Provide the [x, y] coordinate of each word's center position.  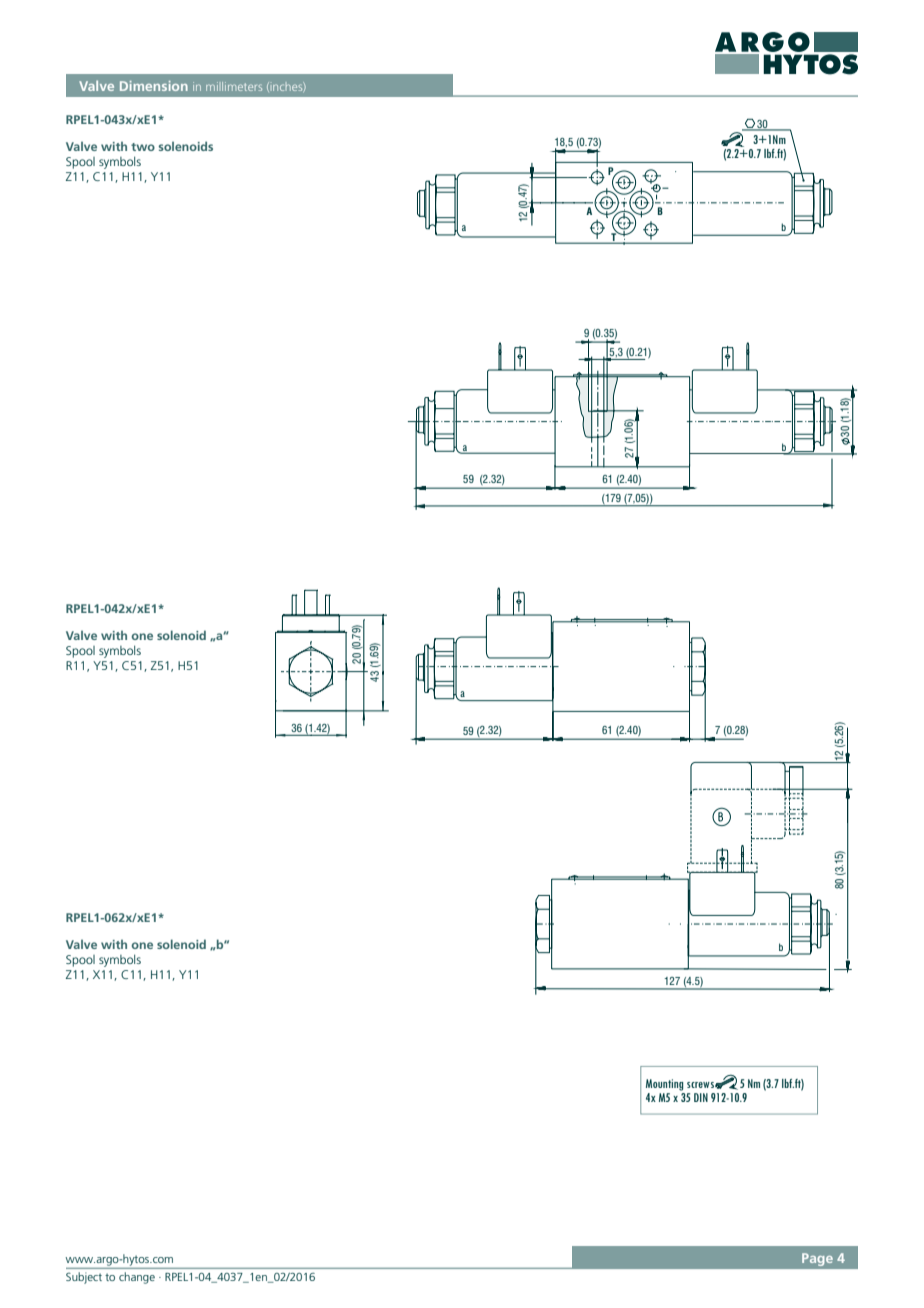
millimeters [234, 86]
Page [817, 1259]
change [137, 1278]
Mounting [664, 1085]
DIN [701, 1097]
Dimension [154, 86]
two [143, 147]
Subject [84, 1278]
